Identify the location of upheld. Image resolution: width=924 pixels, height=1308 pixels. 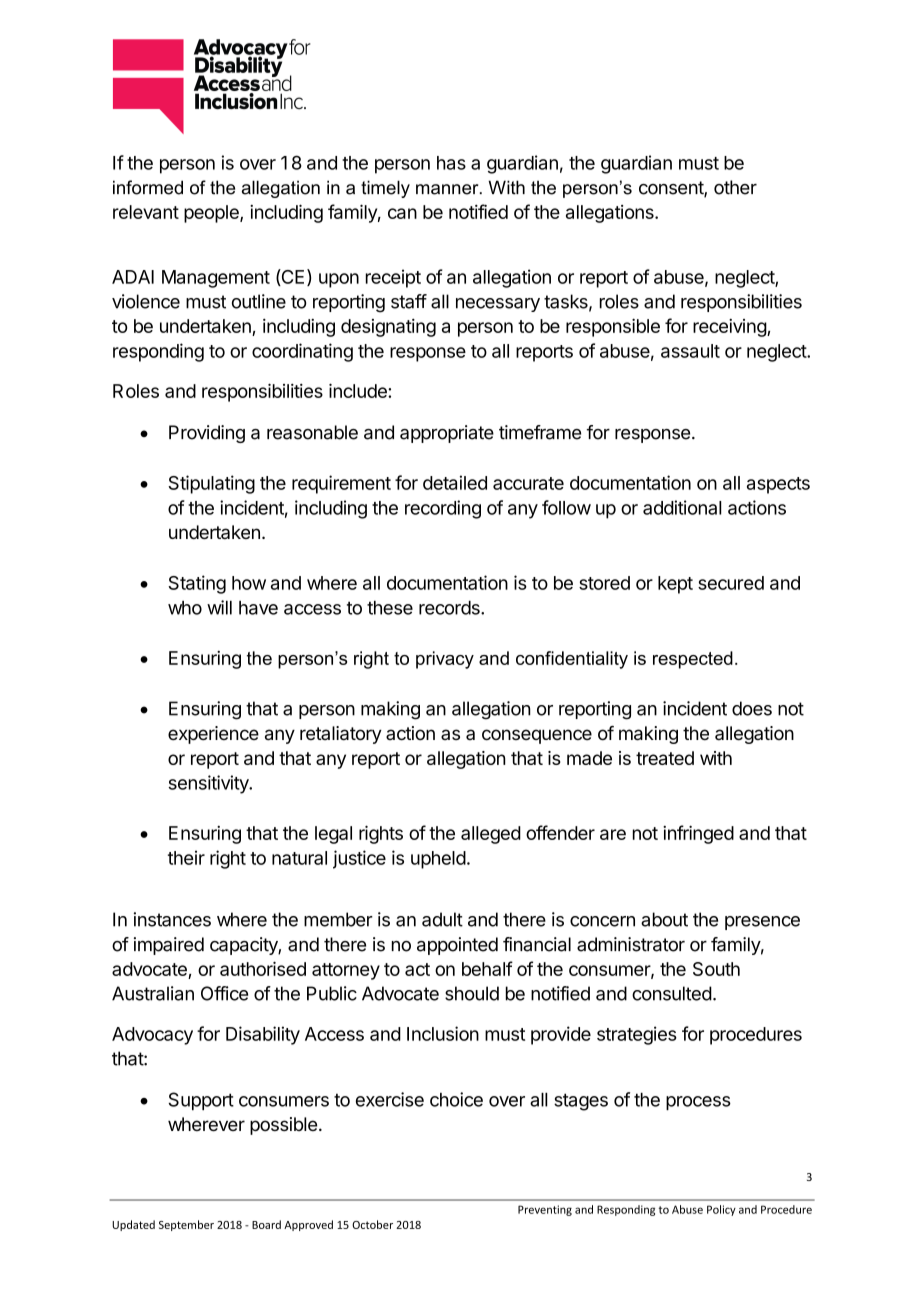
(438, 860).
